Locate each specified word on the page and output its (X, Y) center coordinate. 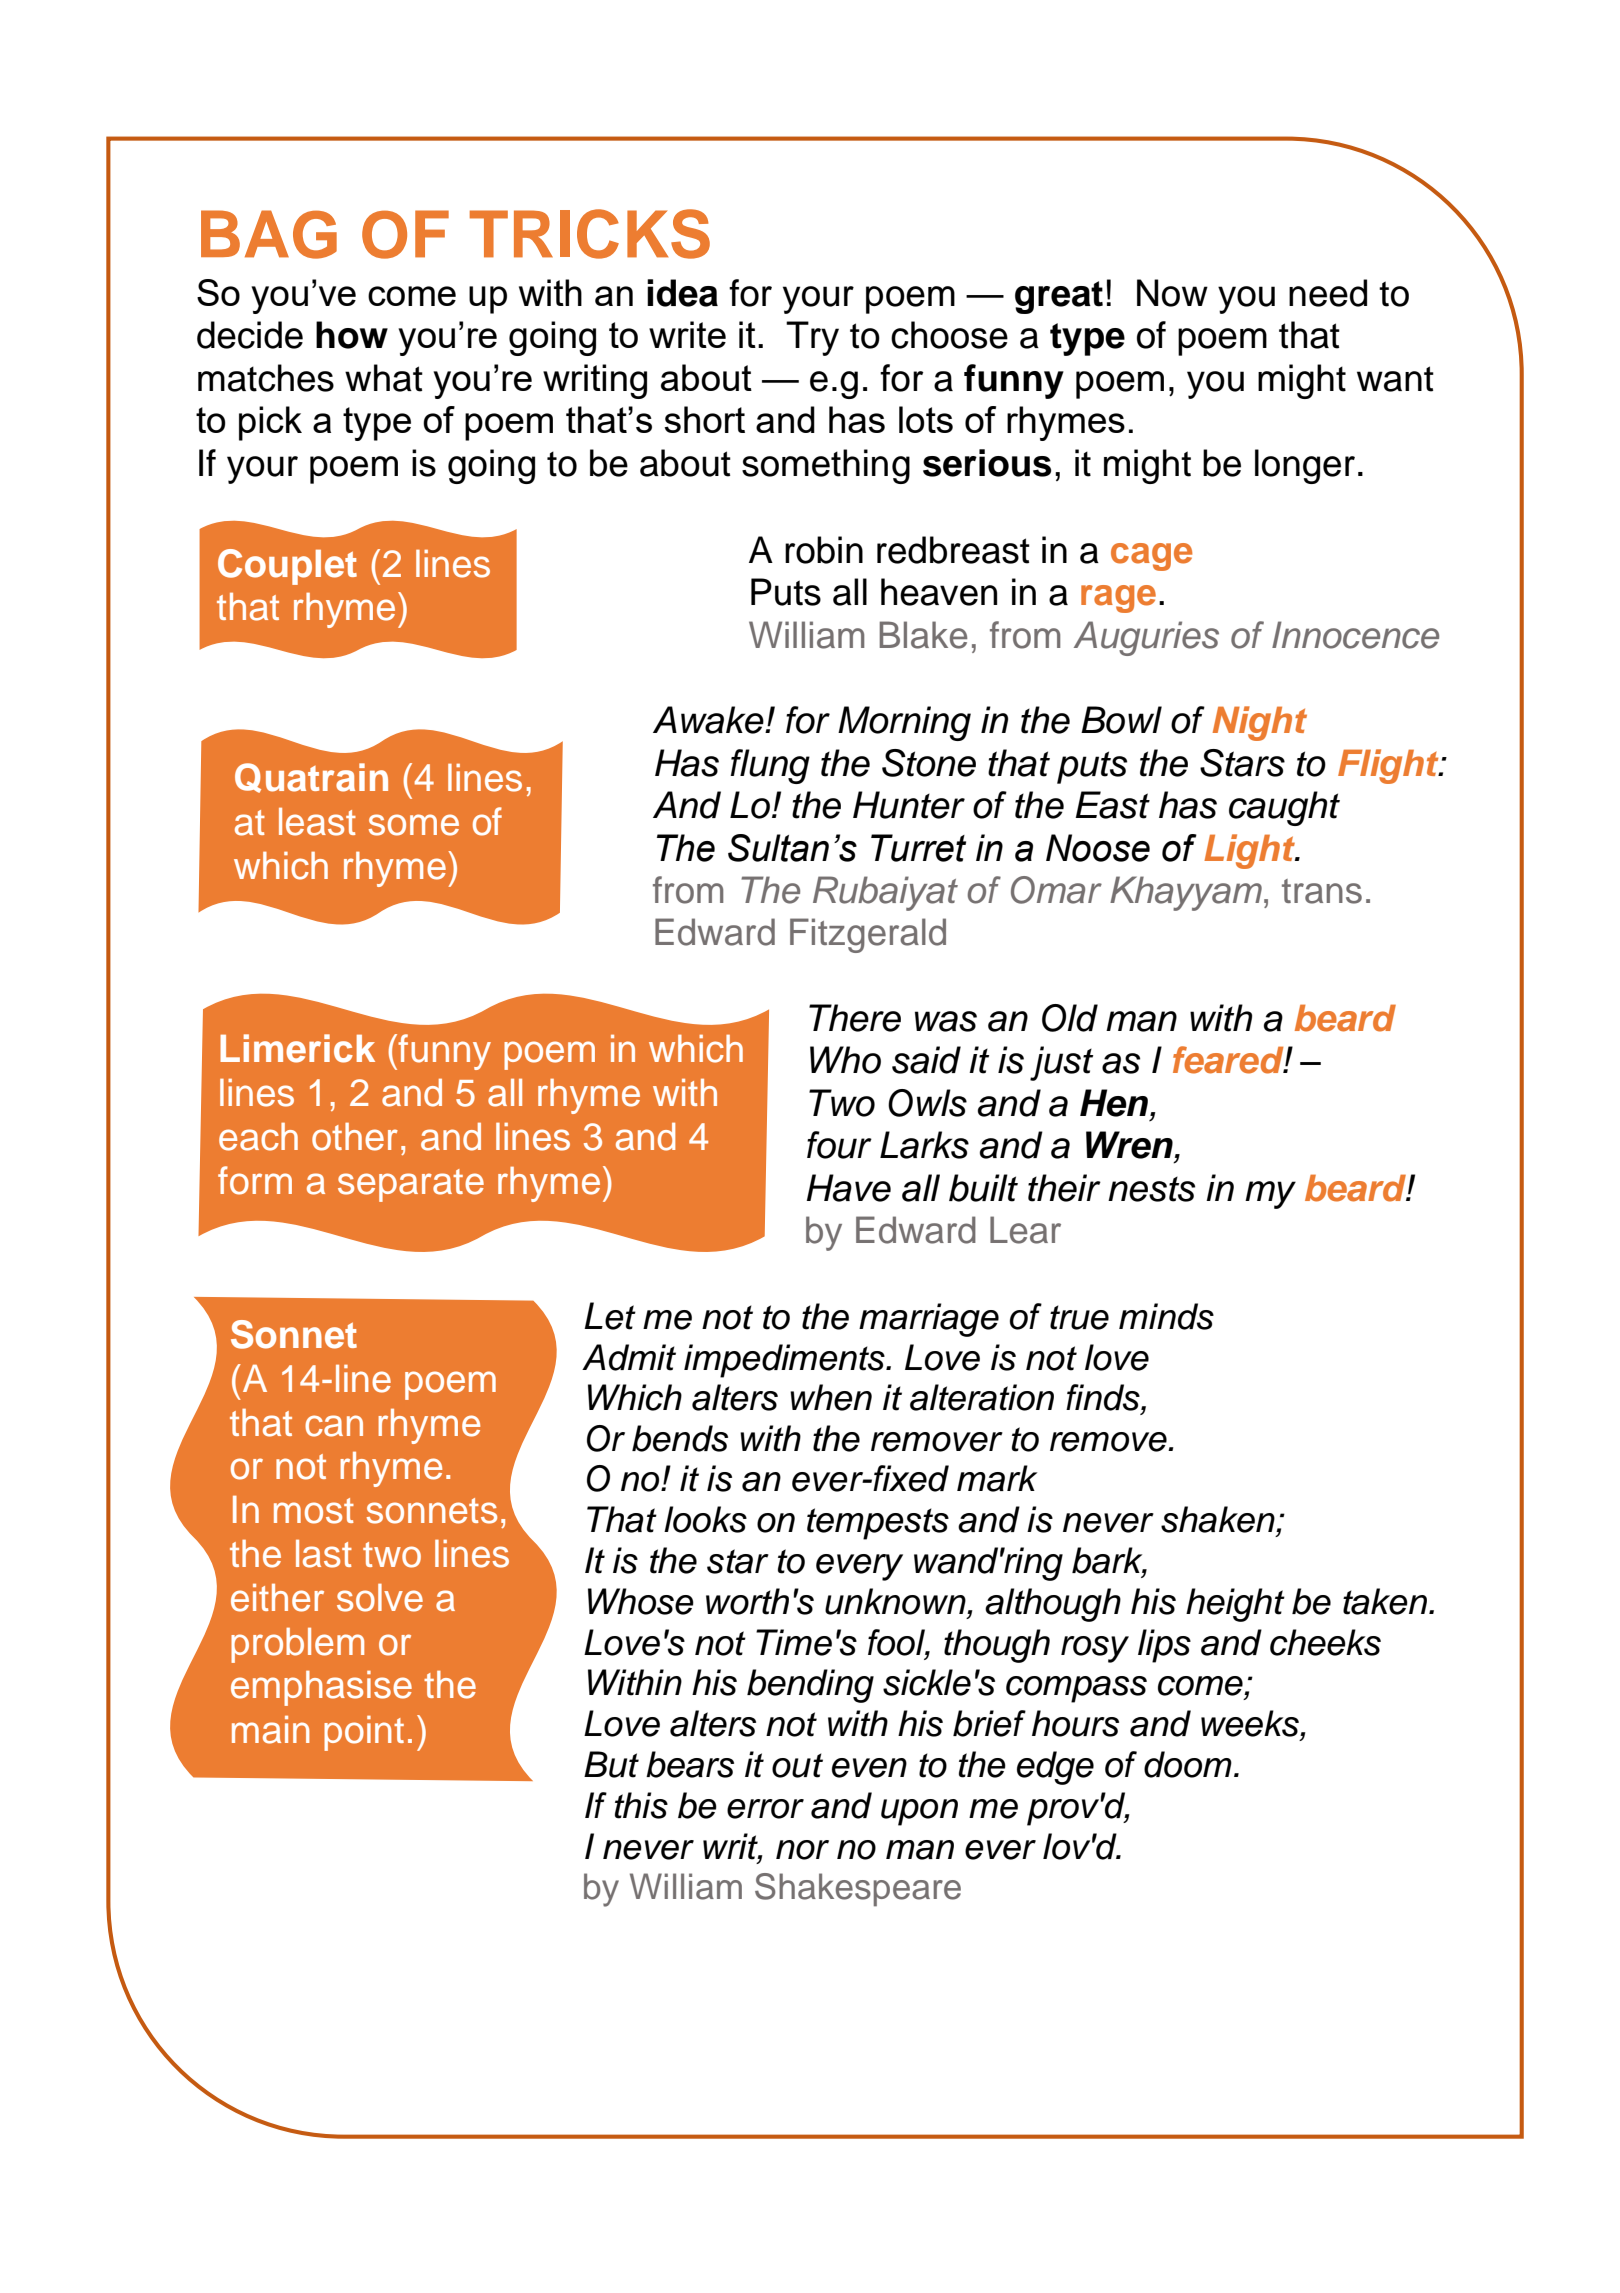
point (364, 1733)
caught (1284, 808)
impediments (785, 1361)
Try (812, 338)
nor (802, 1850)
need (1328, 293)
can (334, 1426)
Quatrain (311, 778)
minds (1166, 1316)
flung (770, 766)
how (352, 335)
